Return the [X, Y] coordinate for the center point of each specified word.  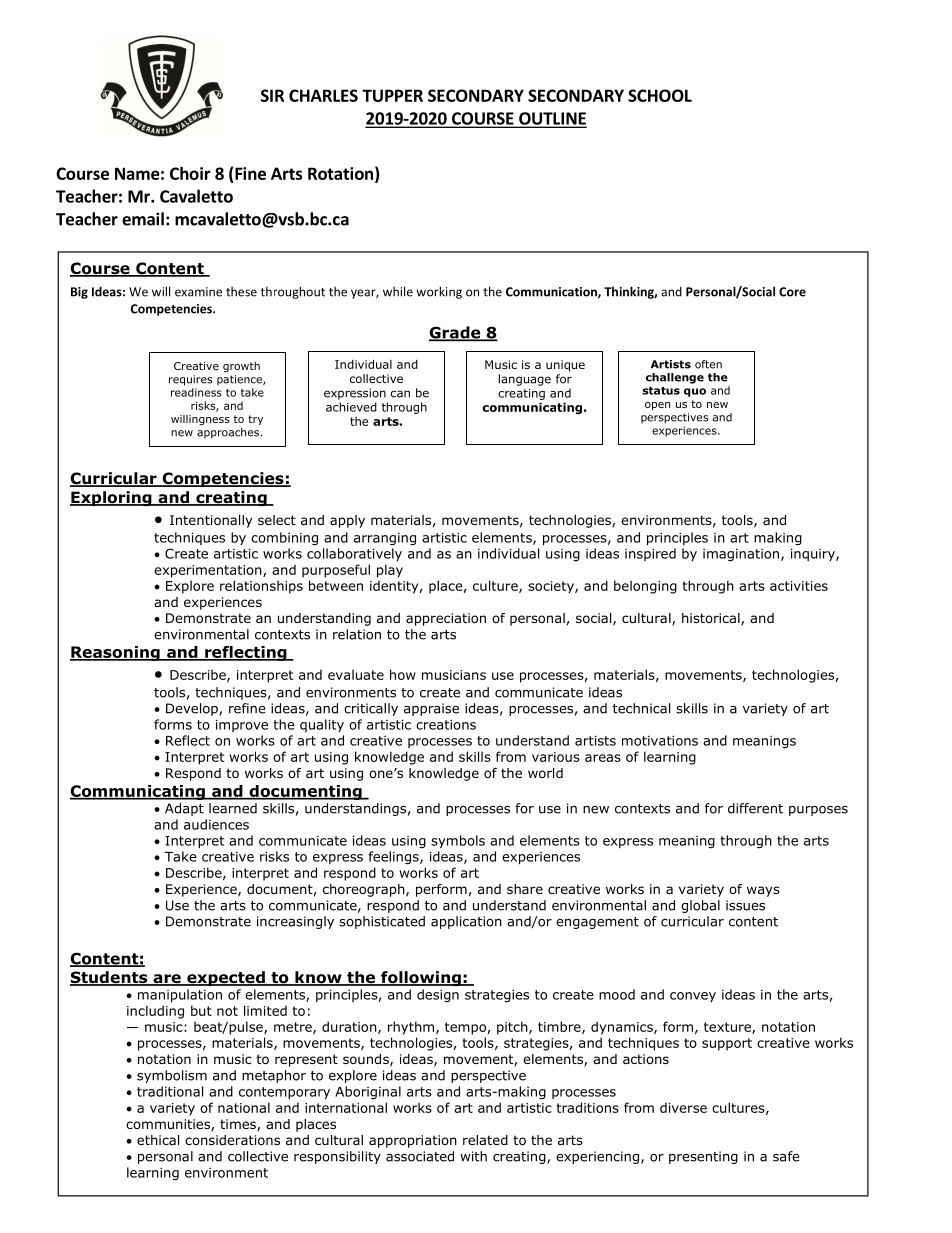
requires [190, 380]
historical [712, 619]
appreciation [446, 619]
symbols [458, 841]
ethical [158, 1140]
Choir [190, 173]
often [708, 364]
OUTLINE [552, 119]
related [485, 1140]
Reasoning [116, 653]
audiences [216, 824]
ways [763, 891]
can [400, 394]
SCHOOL [660, 95]
